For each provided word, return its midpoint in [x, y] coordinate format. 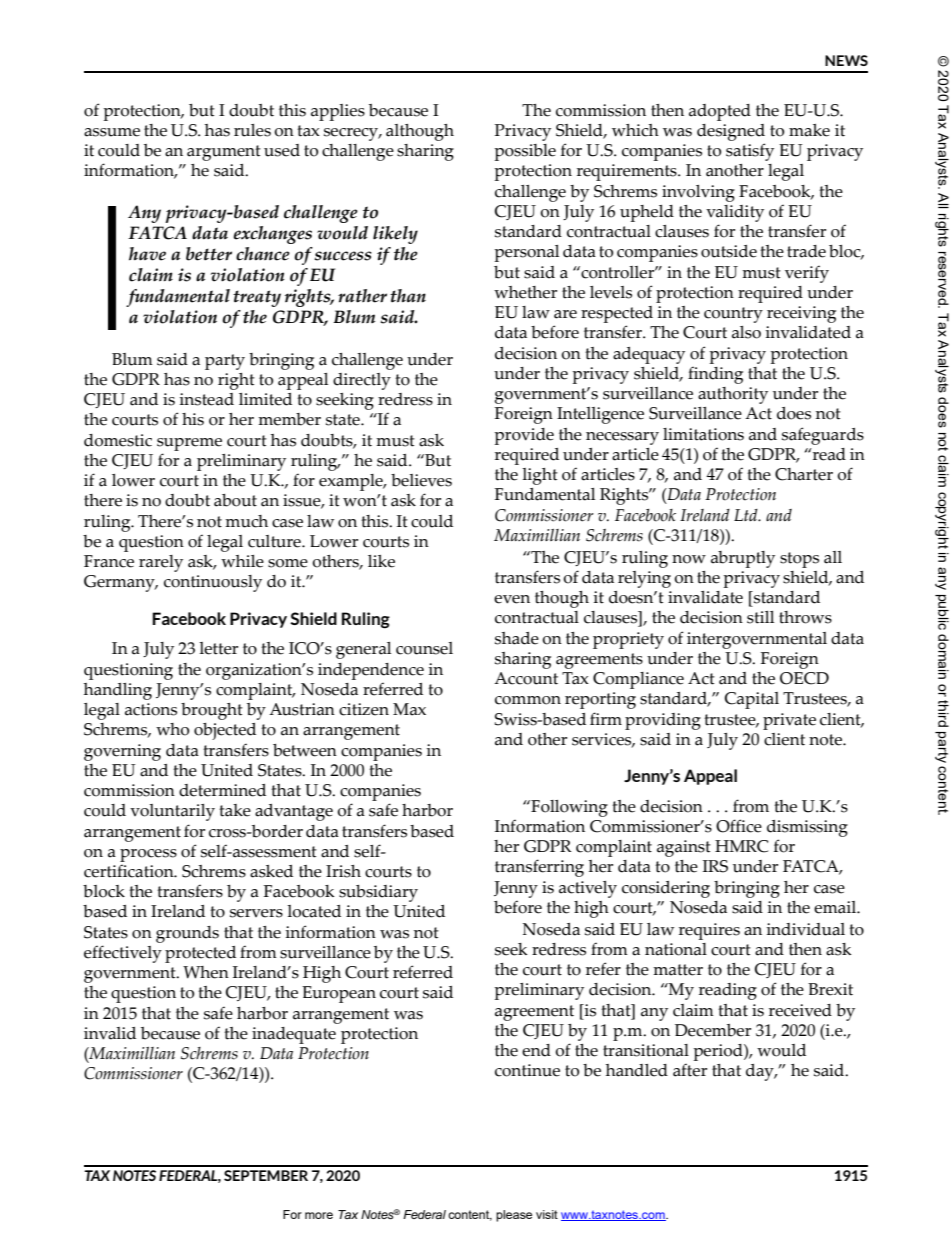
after [690, 1070]
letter [218, 648]
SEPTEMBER [266, 1175]
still [760, 617]
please [514, 1216]
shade [517, 638]
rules [252, 130]
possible [525, 152]
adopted [720, 112]
